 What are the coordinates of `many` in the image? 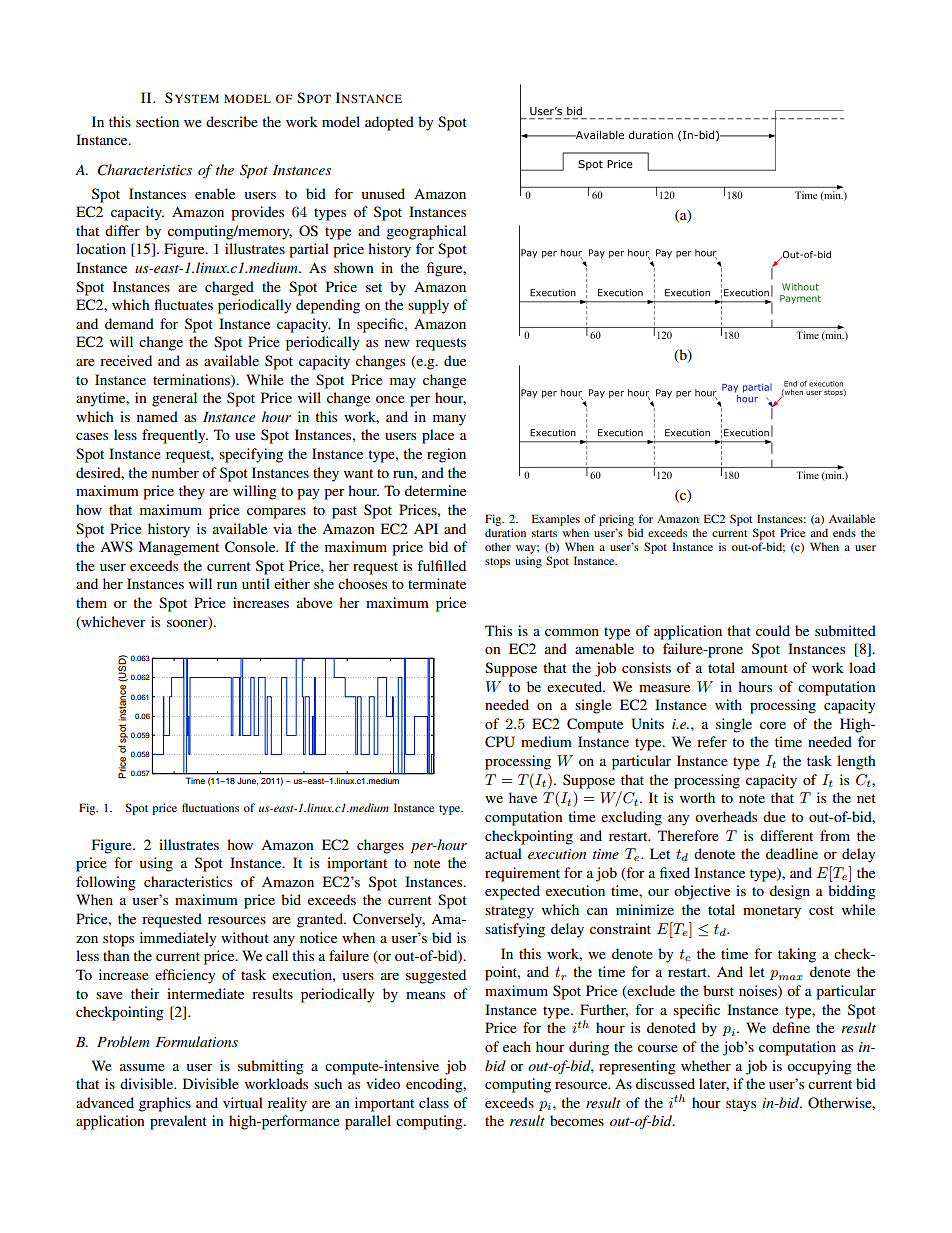 It's located at (449, 420).
